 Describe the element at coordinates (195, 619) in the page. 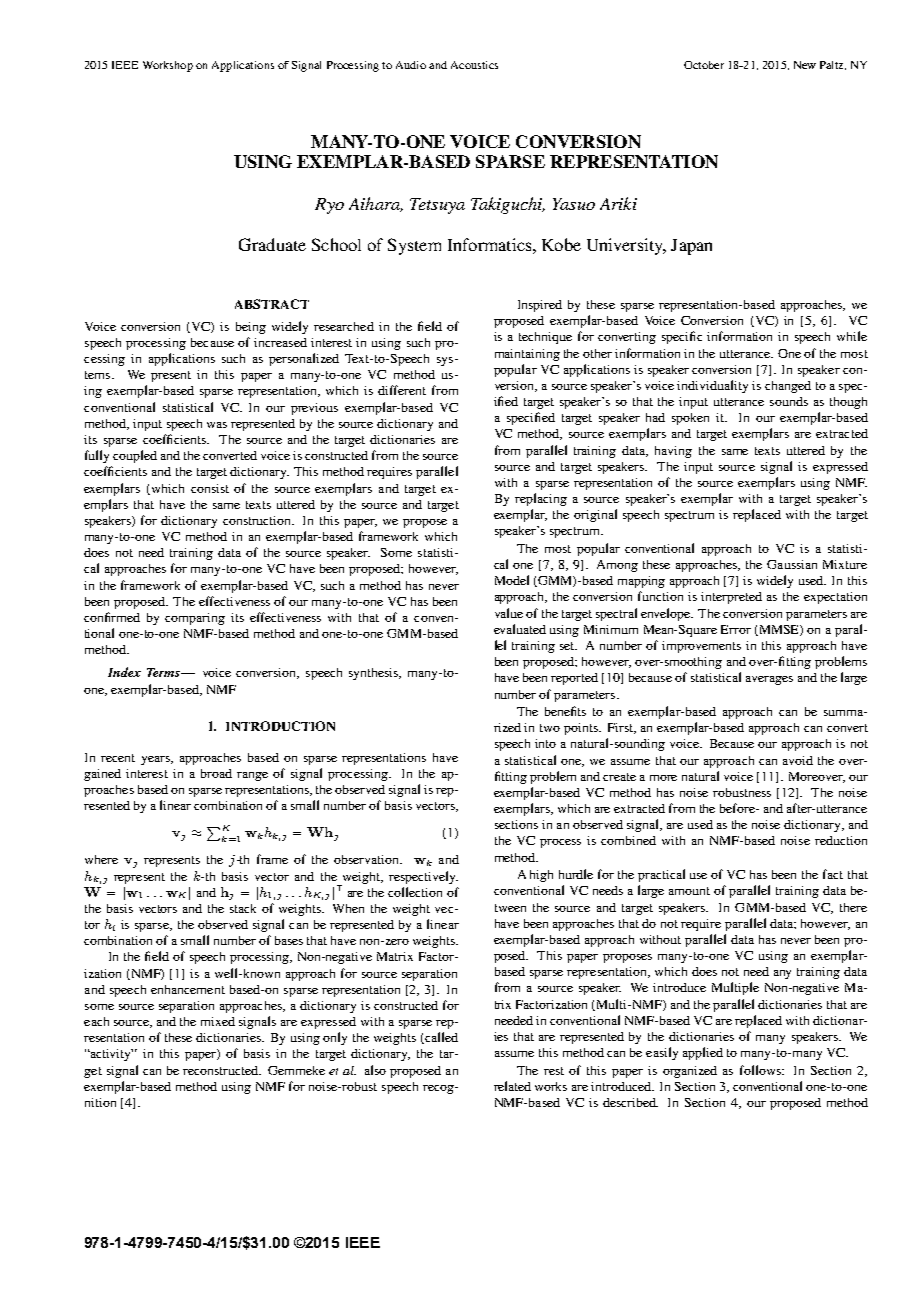

I see `comparing` at that location.
